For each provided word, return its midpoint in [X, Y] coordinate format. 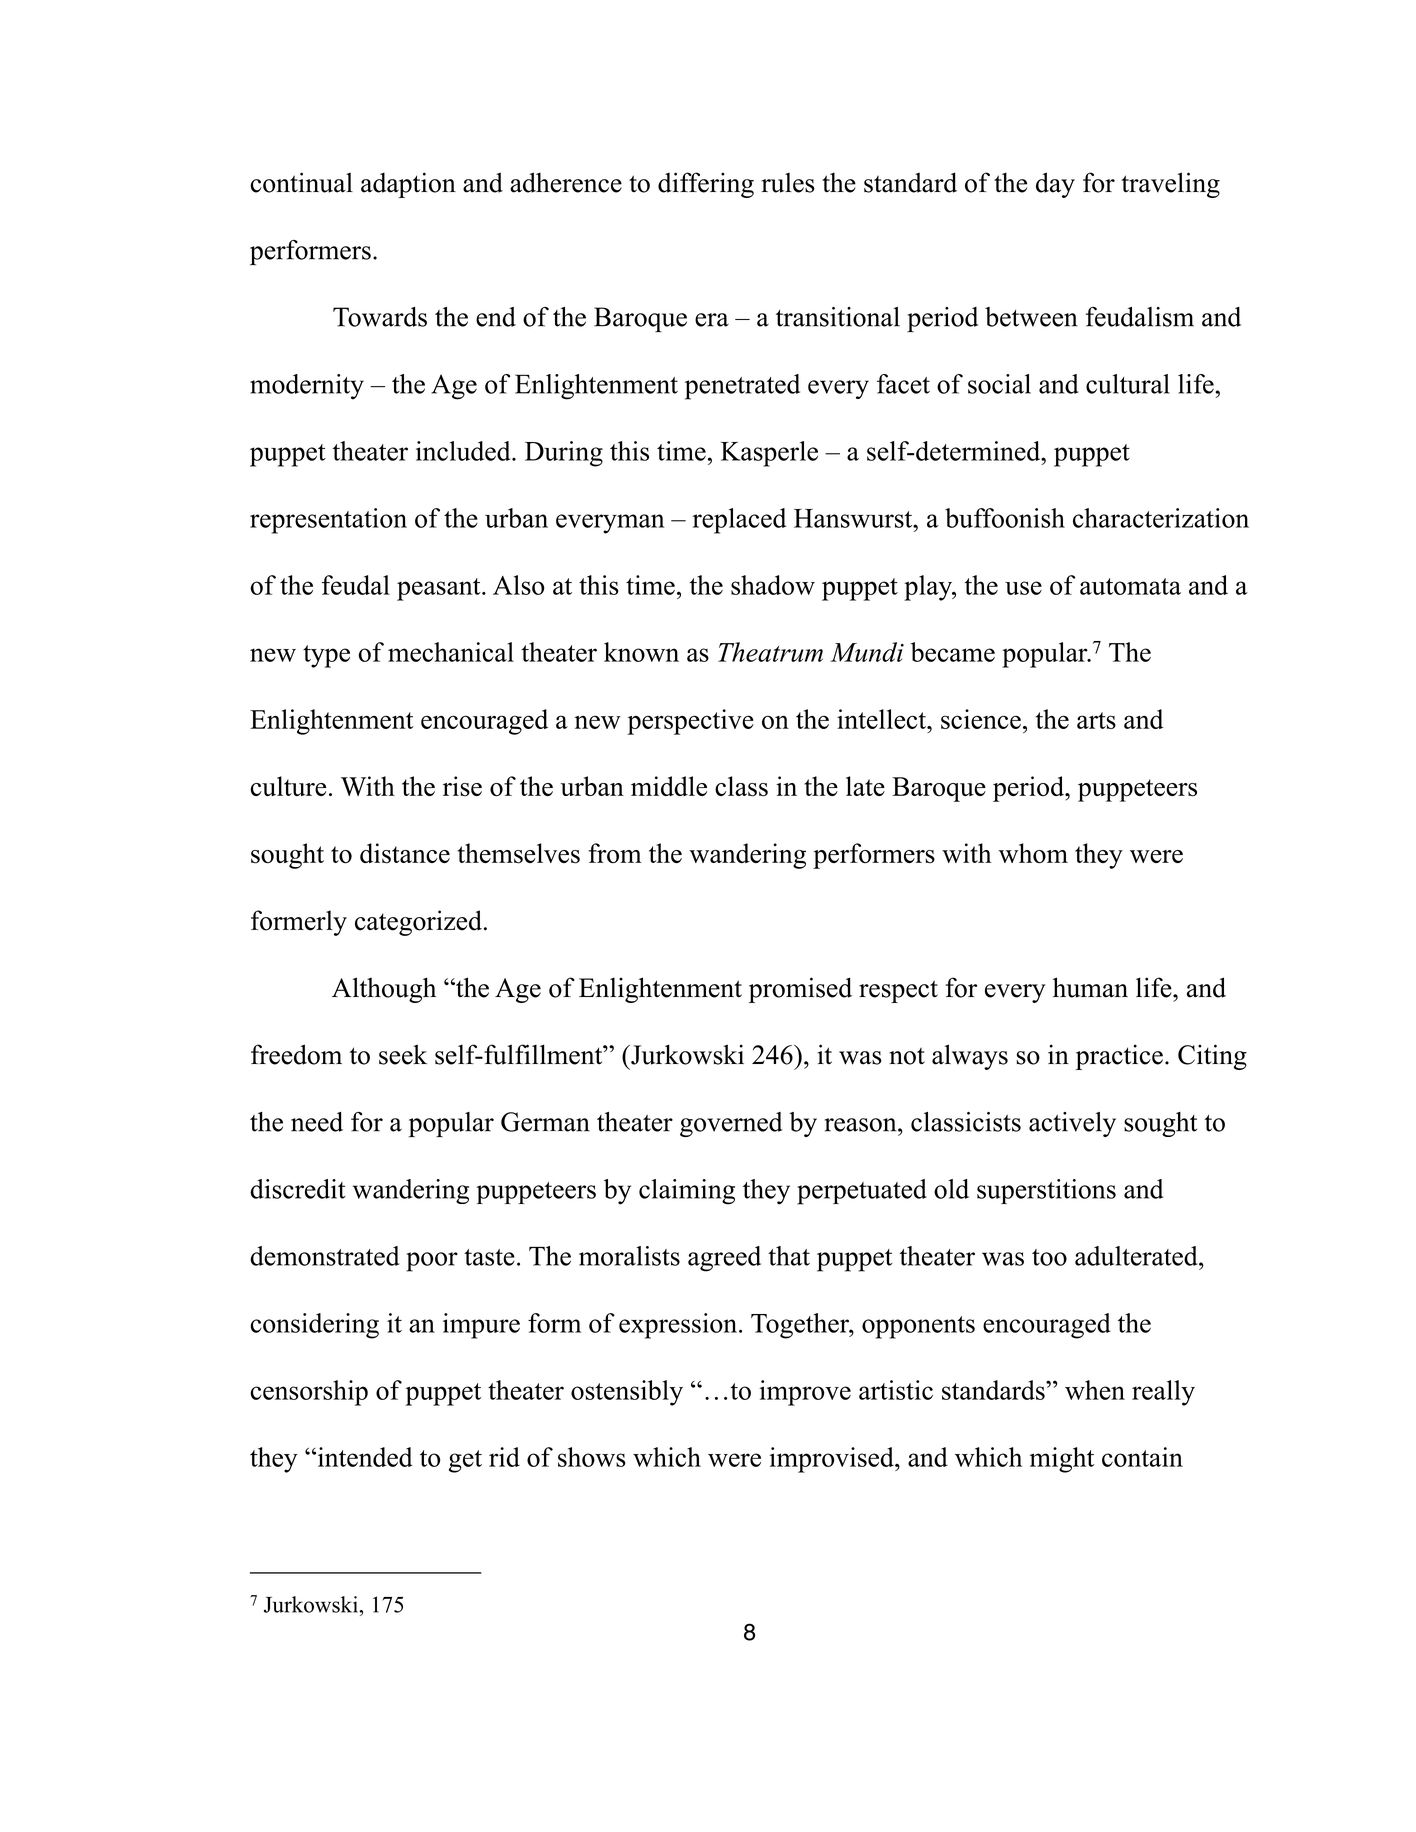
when [1095, 1390]
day [1055, 185]
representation [328, 521]
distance [405, 853]
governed [731, 1124]
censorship [309, 1393]
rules [788, 183]
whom [1033, 853]
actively [1072, 1124]
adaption [408, 185]
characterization [1161, 518]
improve [805, 1393]
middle [669, 786]
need [317, 1122]
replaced [739, 521]
